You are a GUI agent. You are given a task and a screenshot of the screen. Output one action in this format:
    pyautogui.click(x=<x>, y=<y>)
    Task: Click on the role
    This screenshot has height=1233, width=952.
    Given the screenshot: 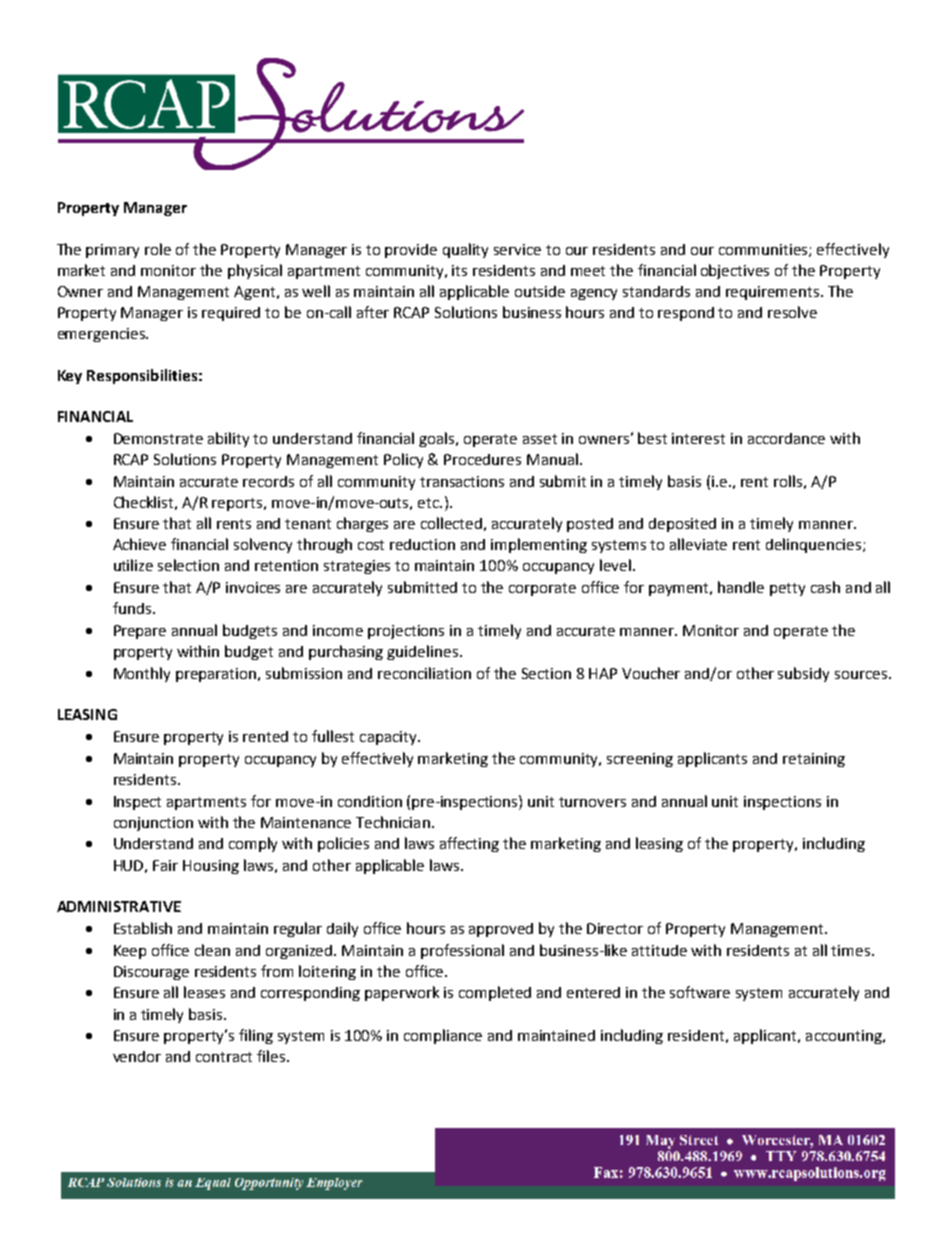 What is the action you would take?
    pyautogui.click(x=158, y=249)
